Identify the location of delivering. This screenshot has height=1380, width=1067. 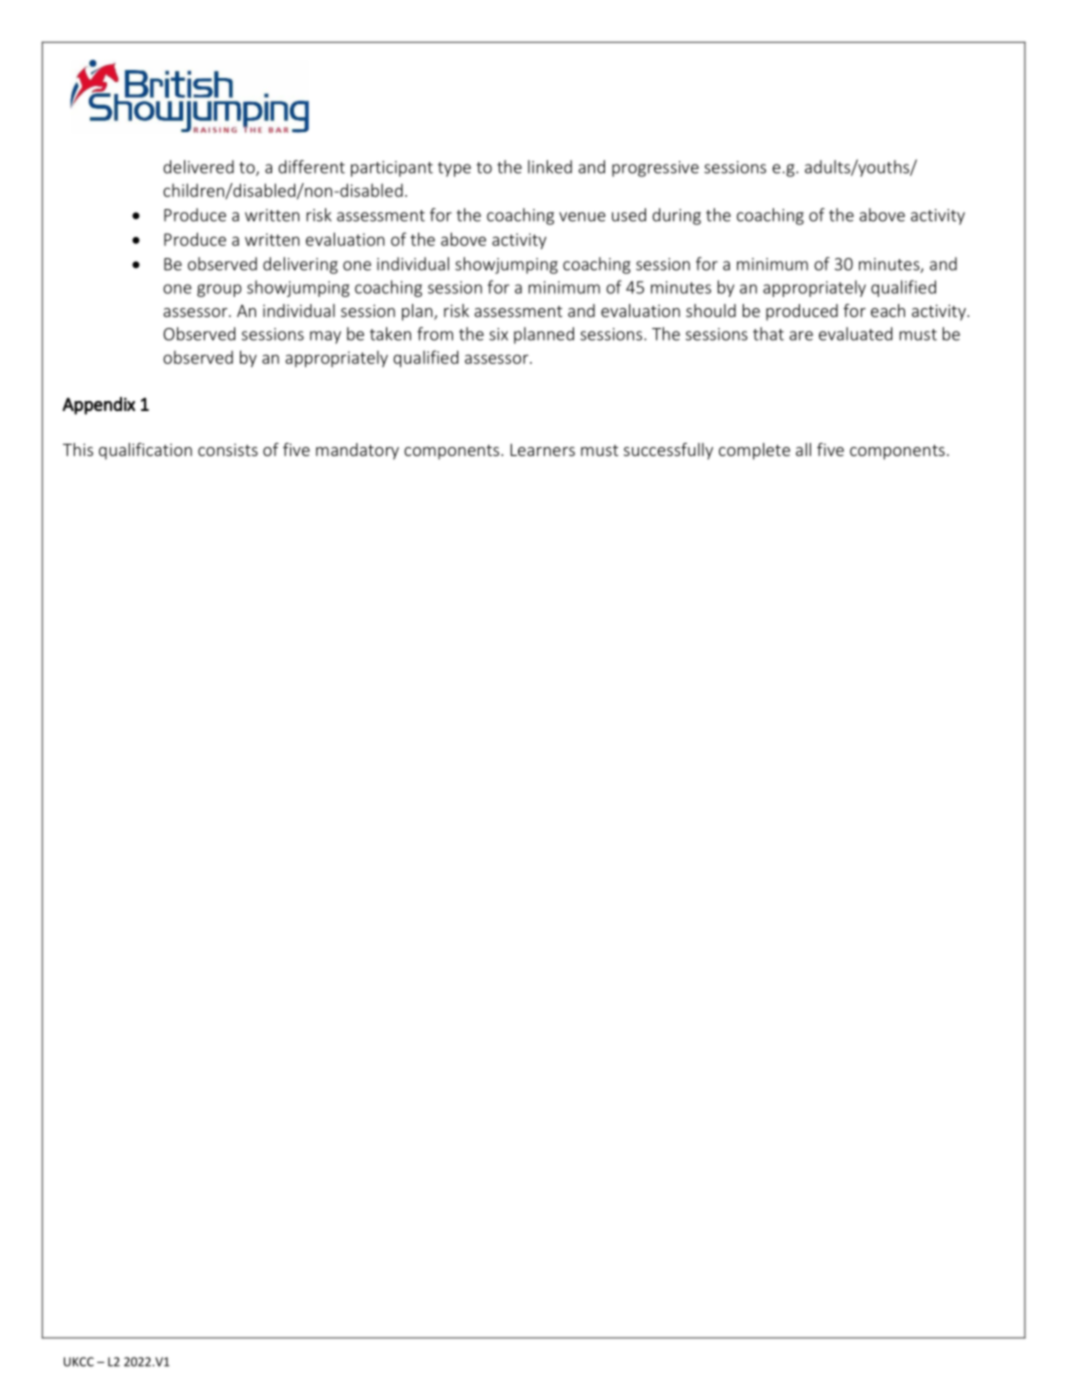
(300, 265).
